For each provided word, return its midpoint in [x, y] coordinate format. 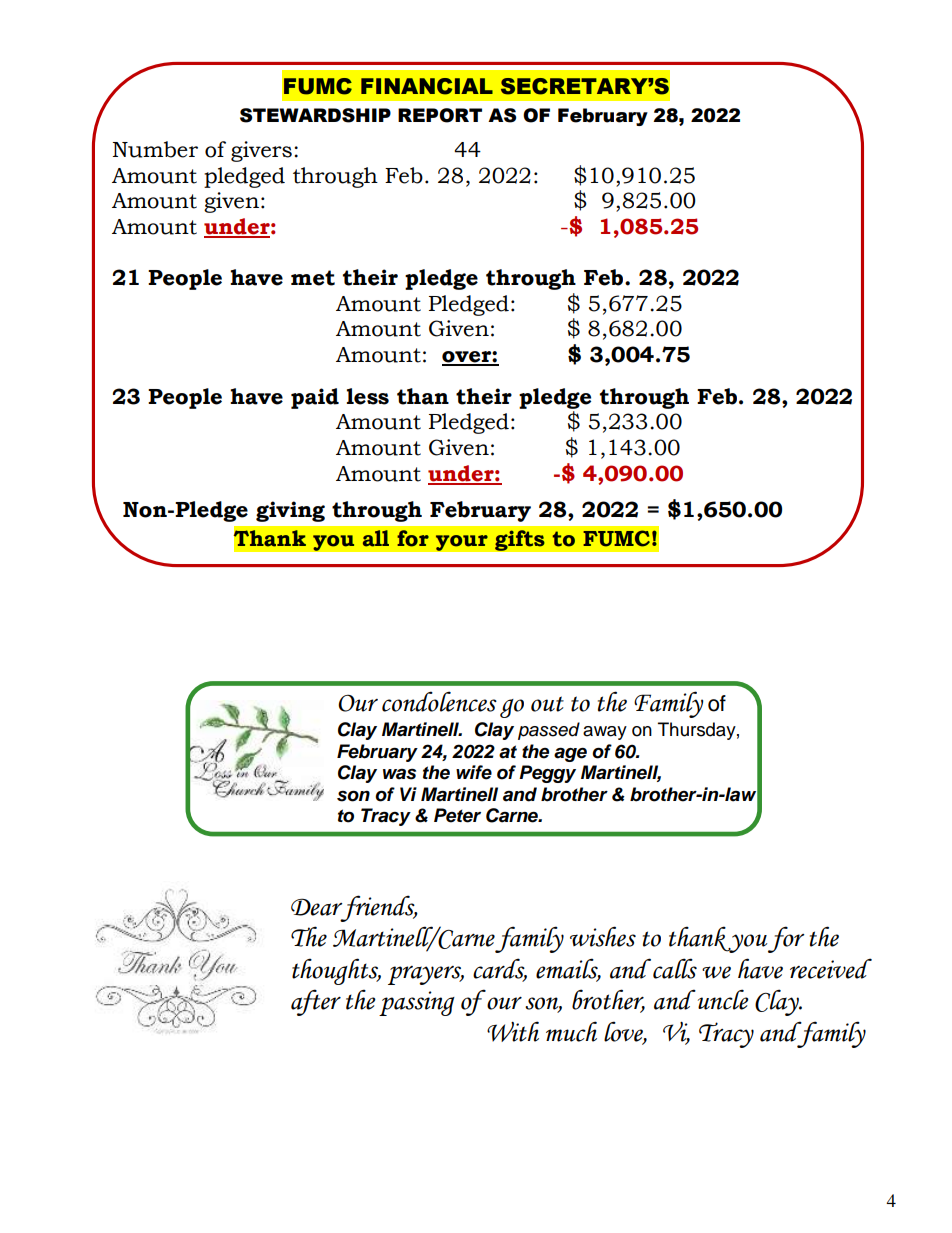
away [605, 733]
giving [290, 511]
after [316, 1002]
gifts [520, 540]
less [368, 396]
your [461, 543]
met [313, 278]
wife [474, 772]
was [399, 774]
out [547, 704]
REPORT [440, 115]
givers [261, 151]
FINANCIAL [427, 86]
